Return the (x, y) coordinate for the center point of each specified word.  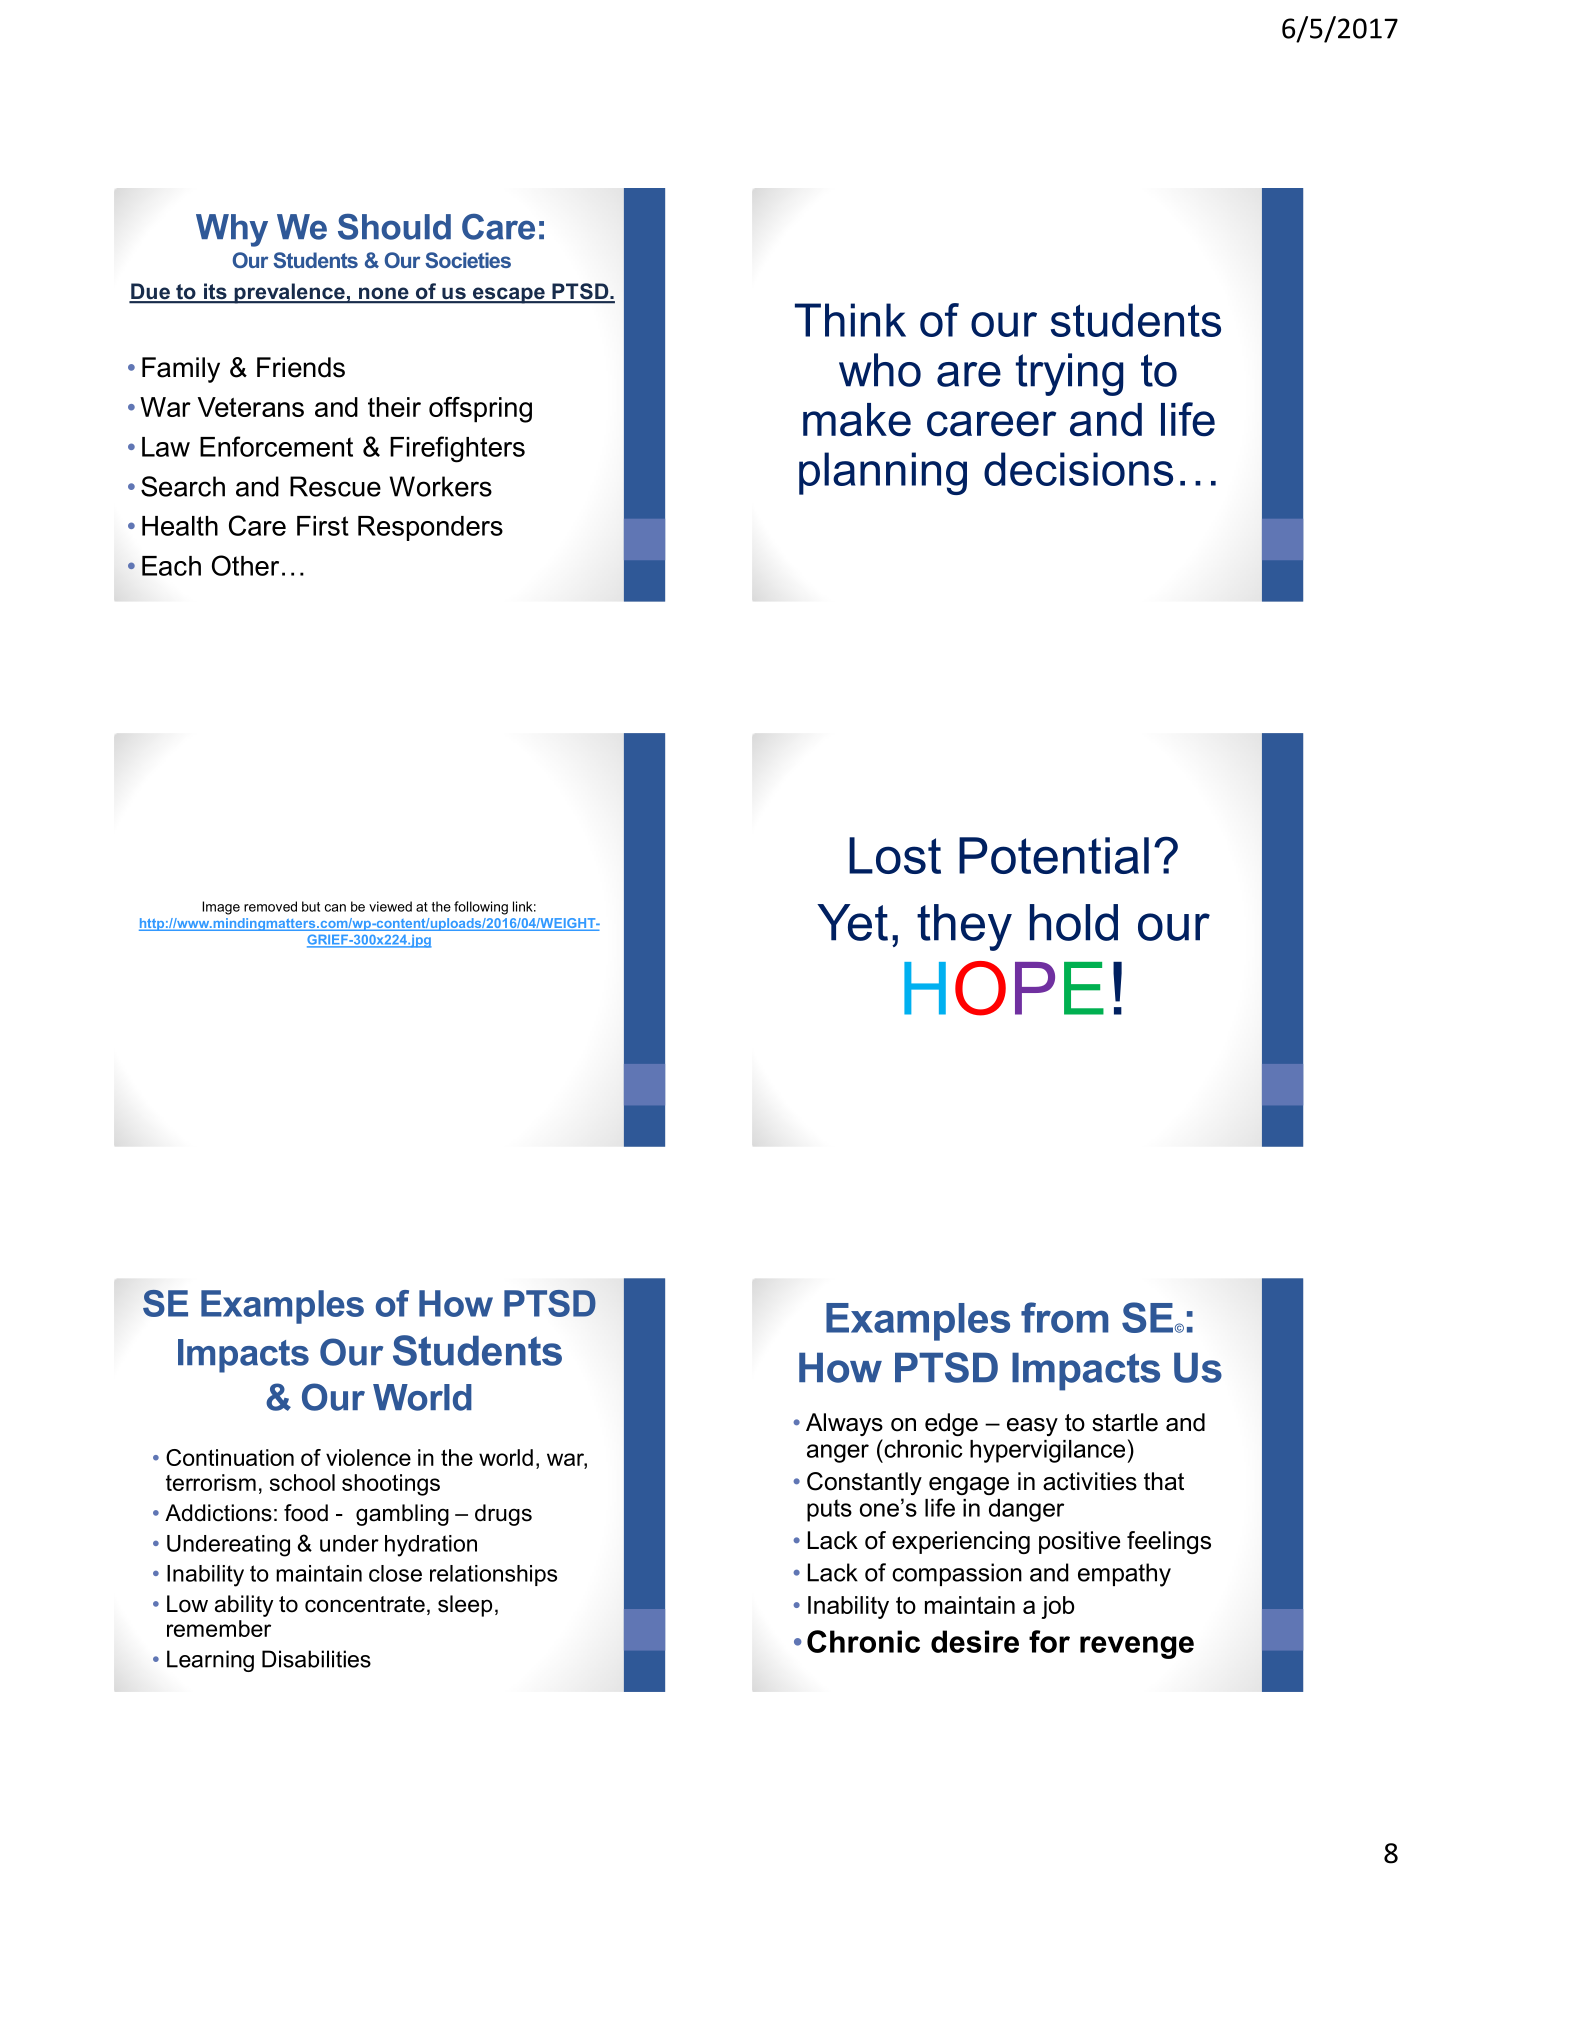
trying (1069, 374)
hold (1074, 922)
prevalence (289, 293)
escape (508, 295)
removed (270, 906)
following (481, 908)
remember (219, 1628)
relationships (493, 1575)
